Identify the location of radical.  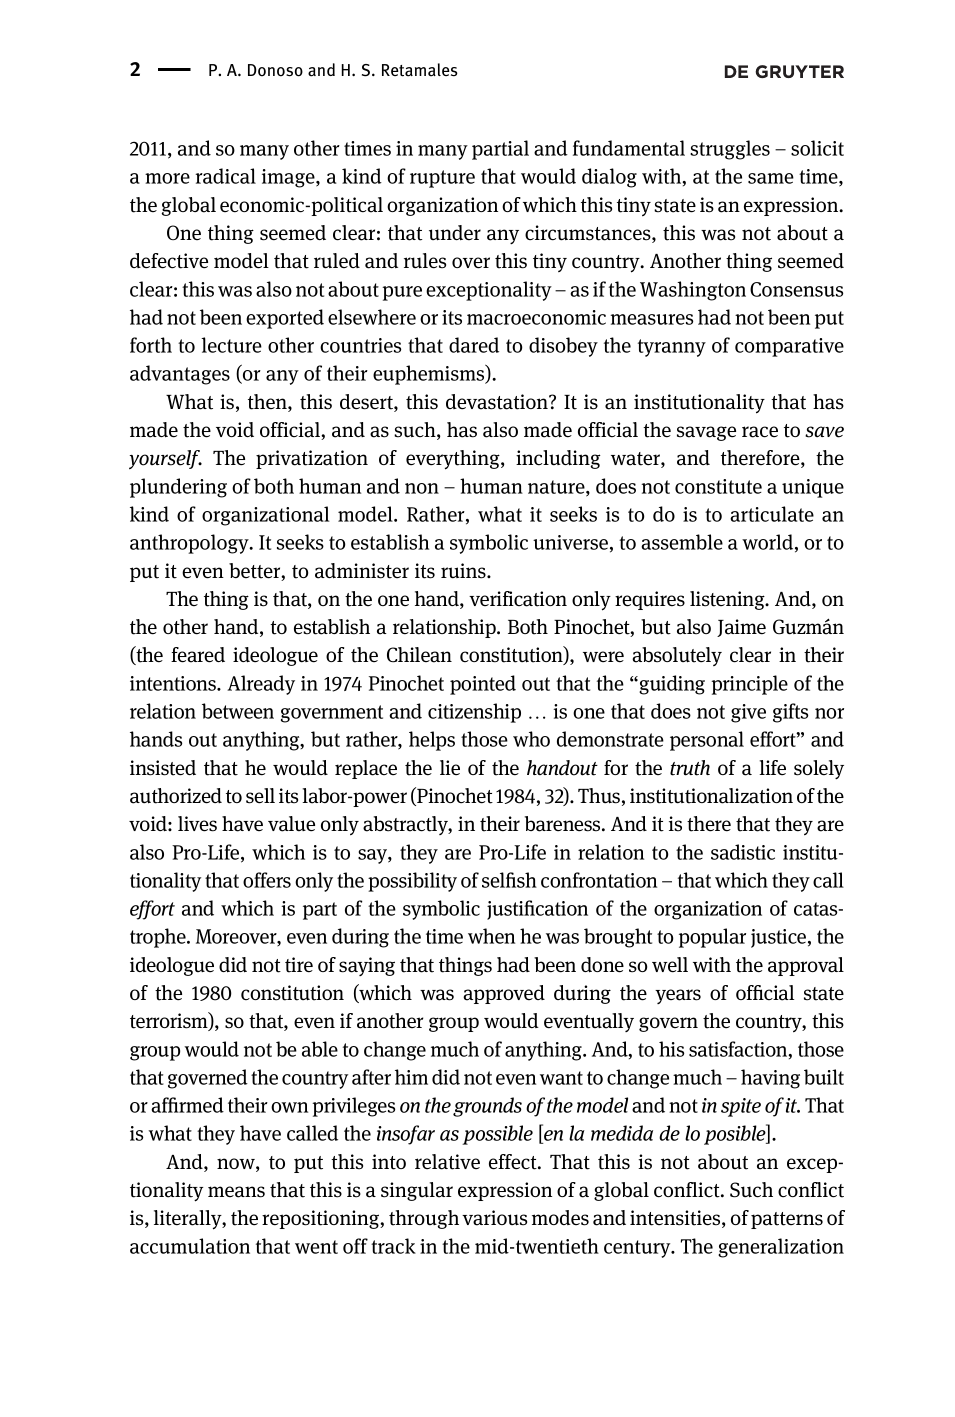
(225, 176).
